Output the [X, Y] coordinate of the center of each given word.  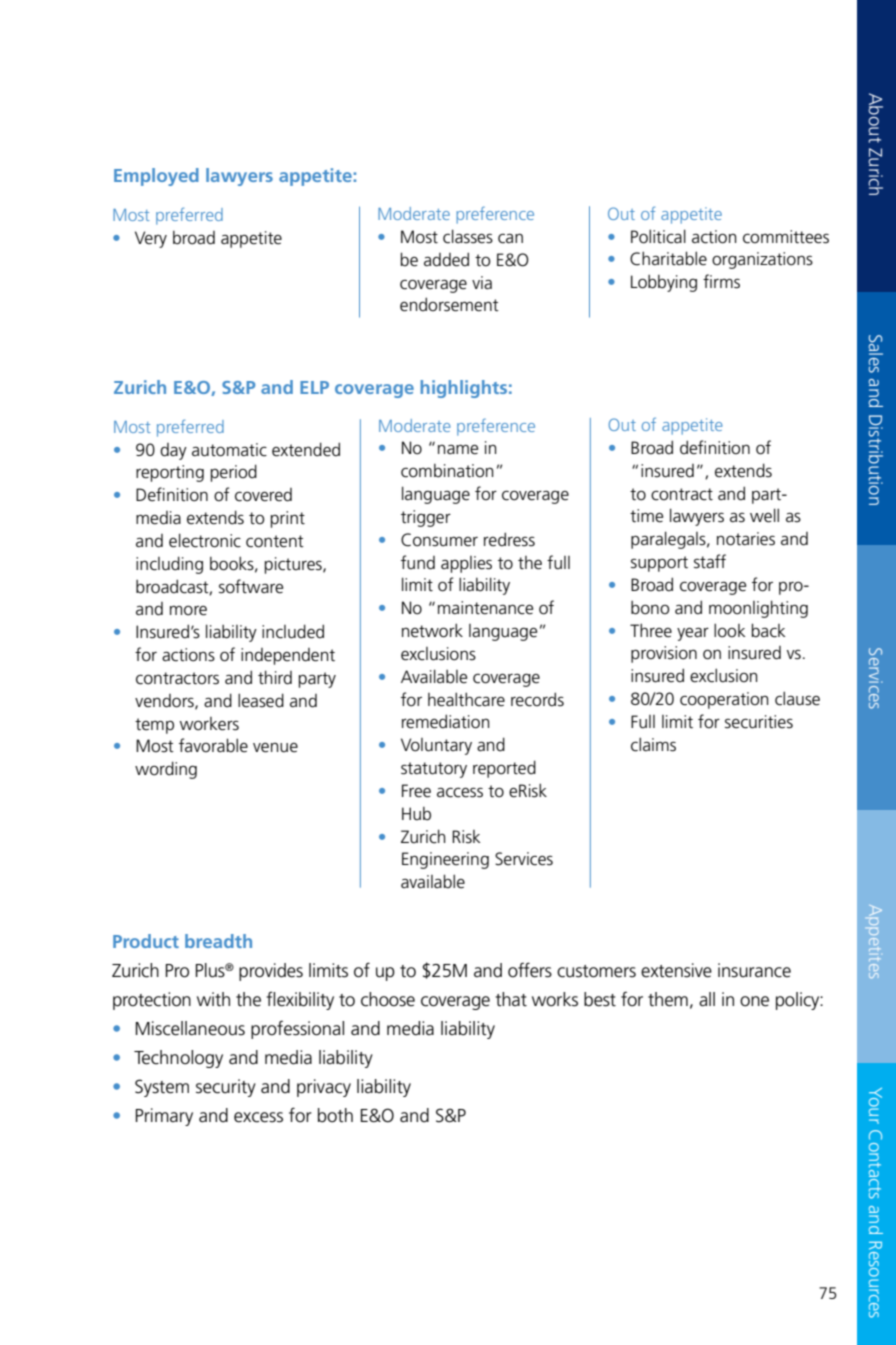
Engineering [445, 860]
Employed [156, 177]
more [188, 611]
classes [468, 236]
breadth [218, 941]
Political [658, 236]
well [764, 515]
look [729, 630]
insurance [754, 970]
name [458, 450]
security [226, 1088]
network [432, 630]
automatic [229, 450]
